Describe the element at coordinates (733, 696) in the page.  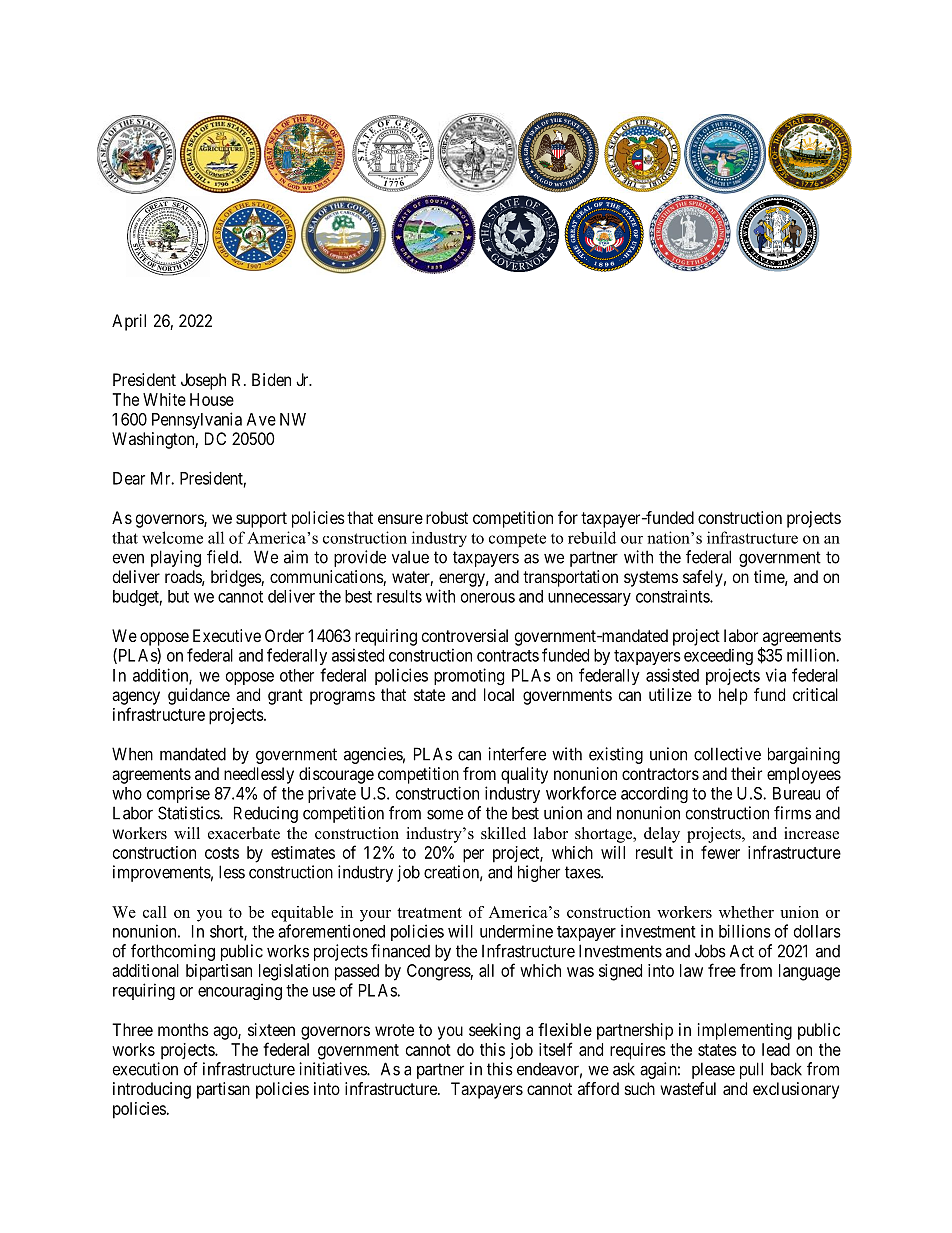
I see `help` at that location.
